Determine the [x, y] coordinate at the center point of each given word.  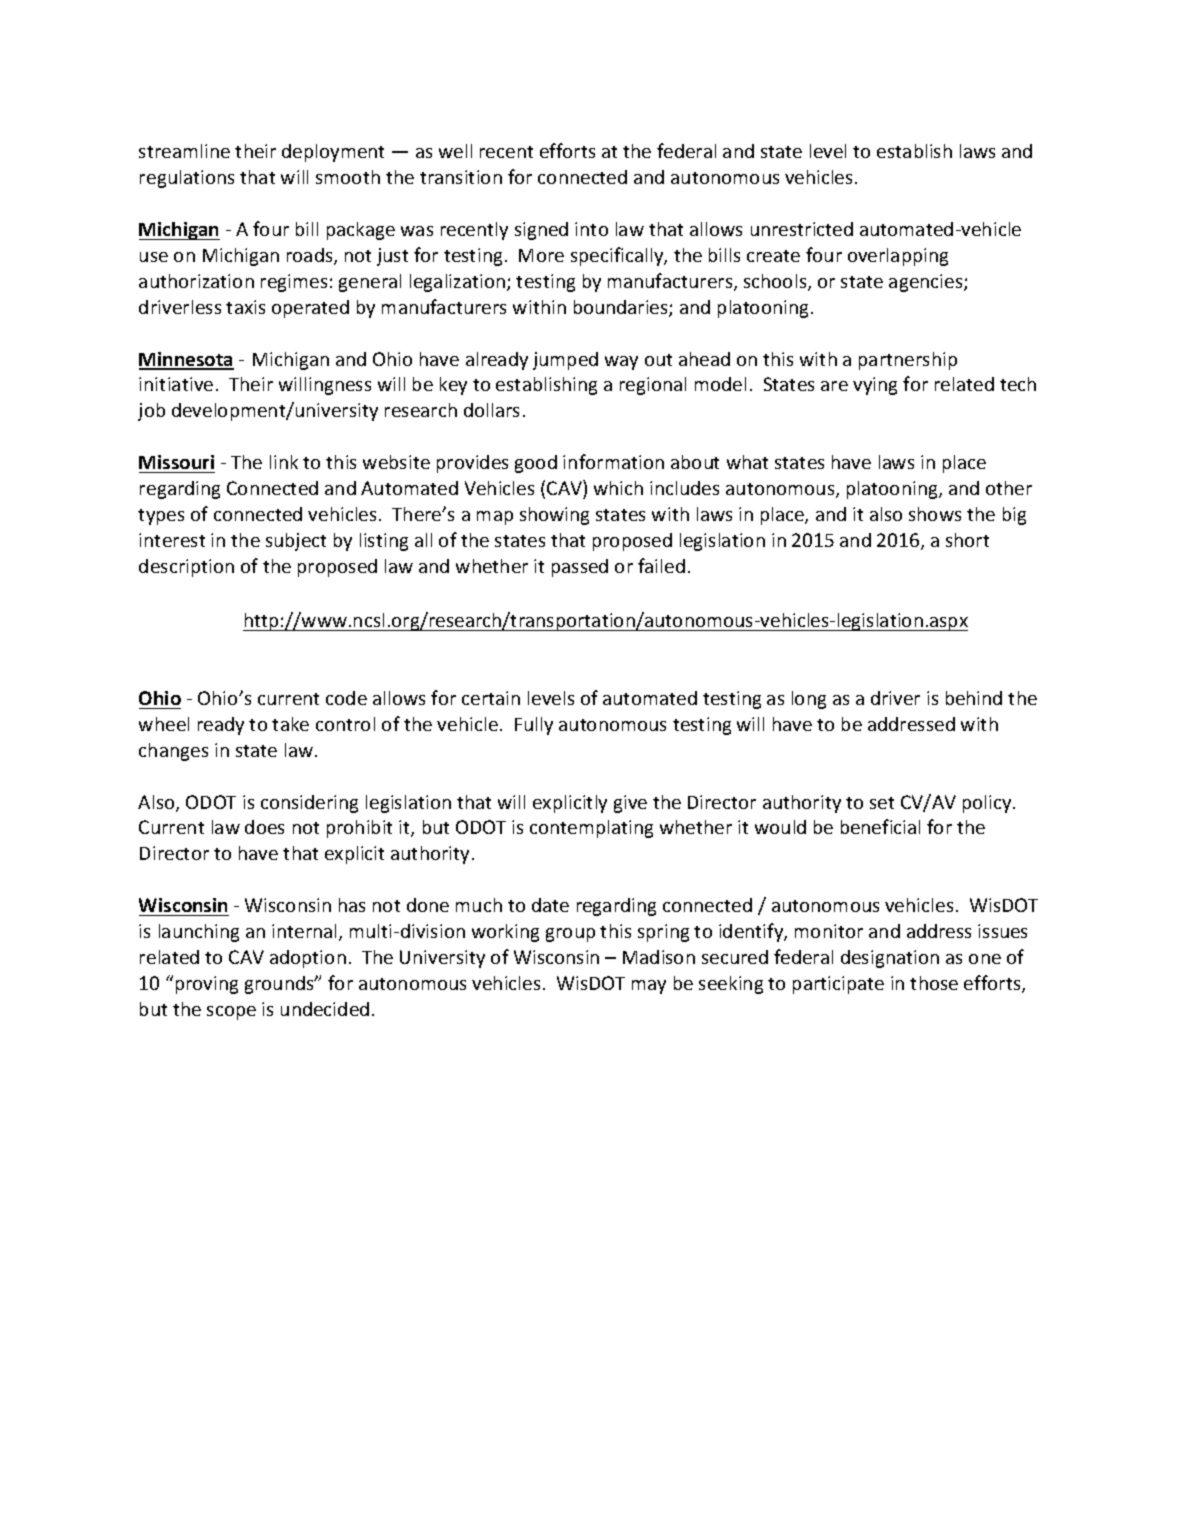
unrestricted [802, 229]
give [630, 804]
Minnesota [186, 360]
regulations [187, 179]
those [934, 983]
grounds [280, 985]
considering [309, 804]
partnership [908, 361]
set [882, 803]
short [967, 540]
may [649, 987]
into [591, 229]
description [186, 568]
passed [580, 568]
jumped [565, 361]
